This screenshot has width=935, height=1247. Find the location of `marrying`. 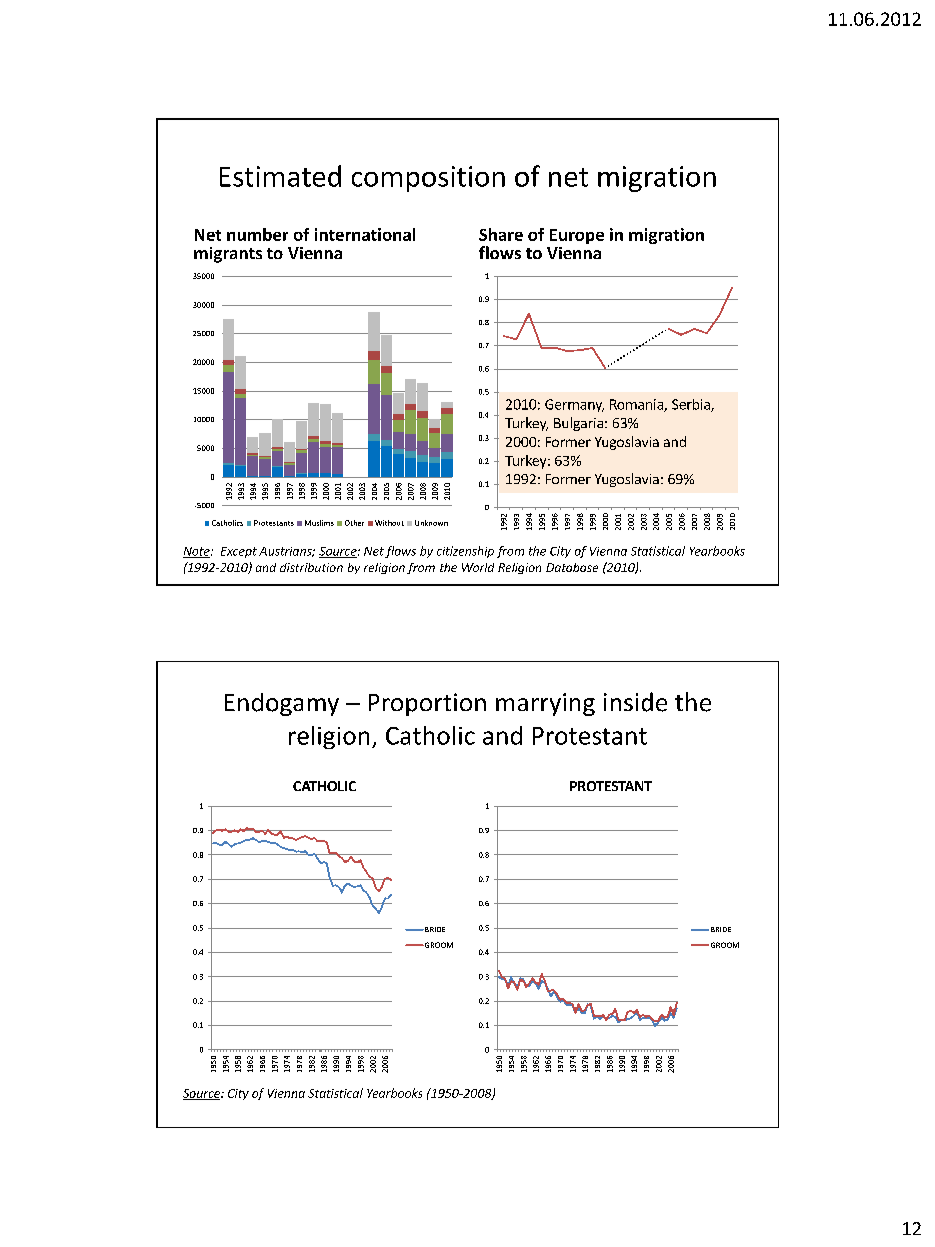

marrying is located at coordinates (545, 704).
